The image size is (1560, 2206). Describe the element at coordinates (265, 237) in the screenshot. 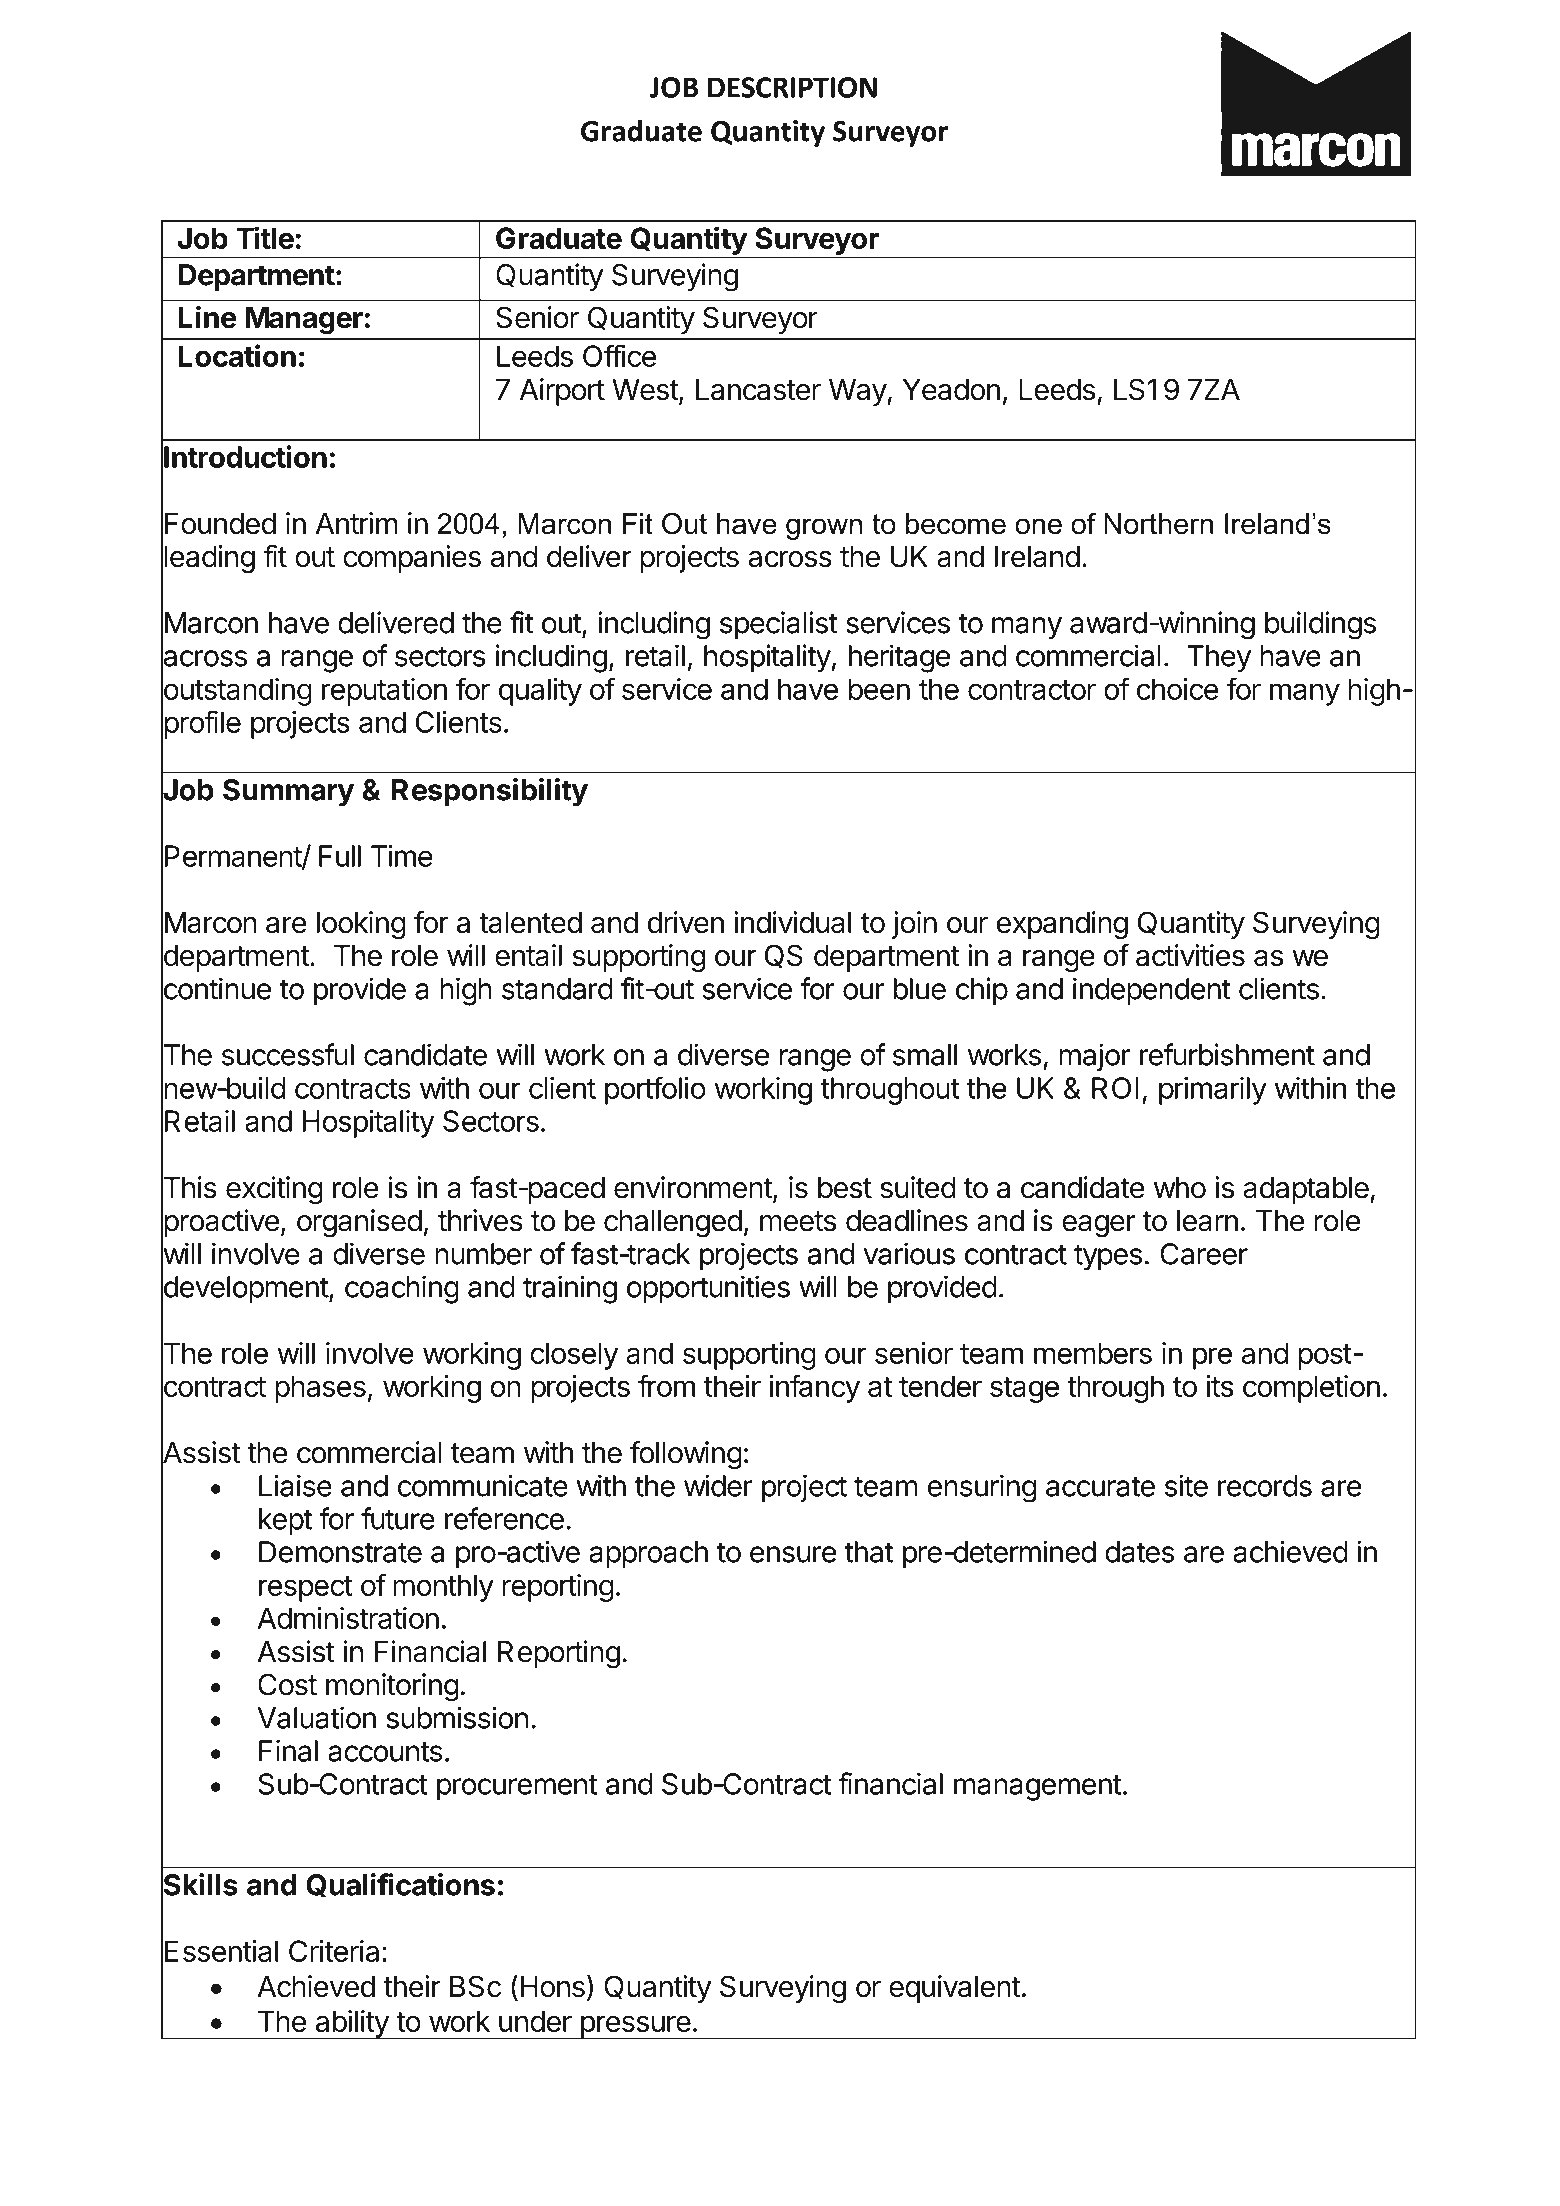

I see `Title` at that location.
